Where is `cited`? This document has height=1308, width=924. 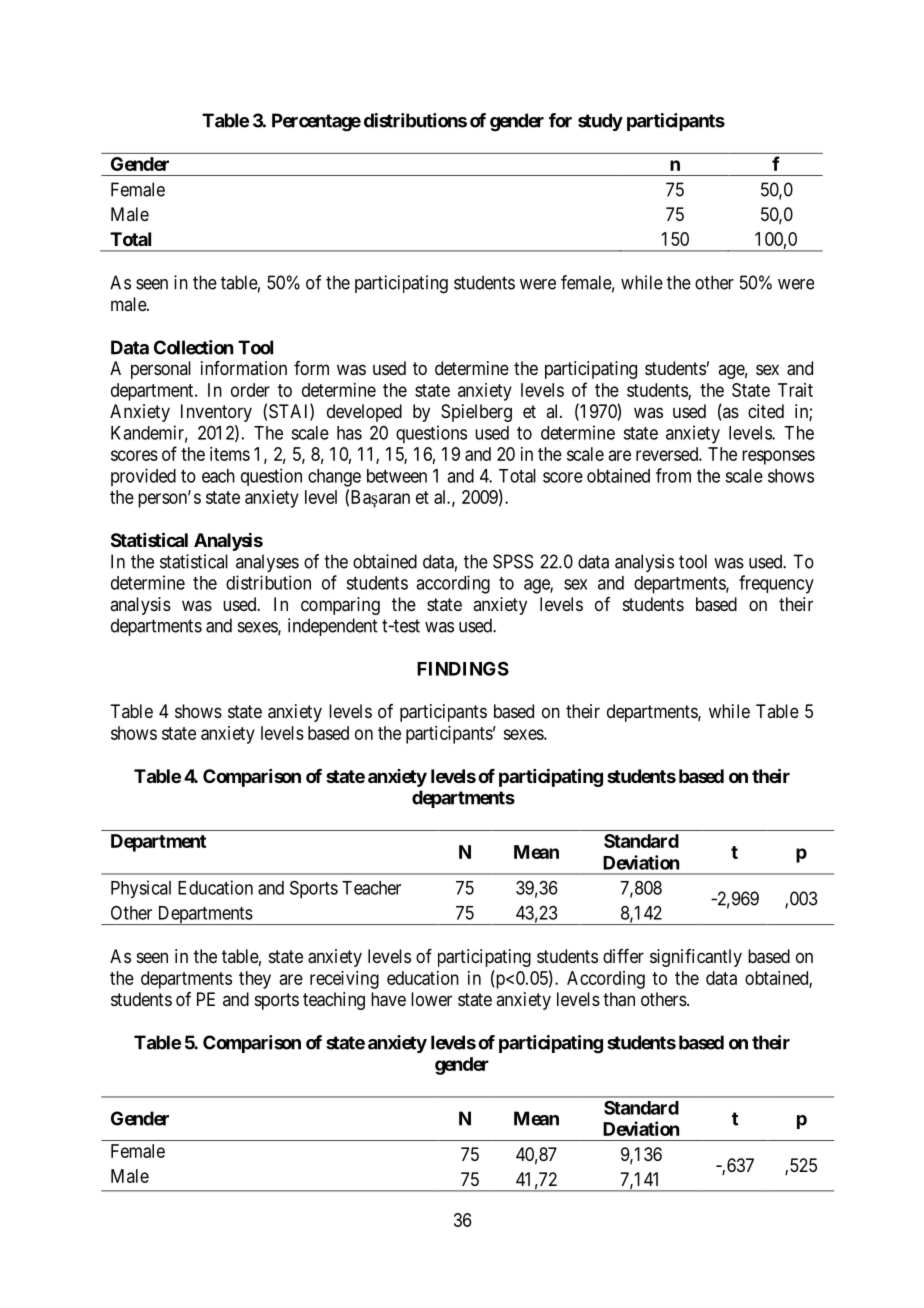 cited is located at coordinates (766, 411).
